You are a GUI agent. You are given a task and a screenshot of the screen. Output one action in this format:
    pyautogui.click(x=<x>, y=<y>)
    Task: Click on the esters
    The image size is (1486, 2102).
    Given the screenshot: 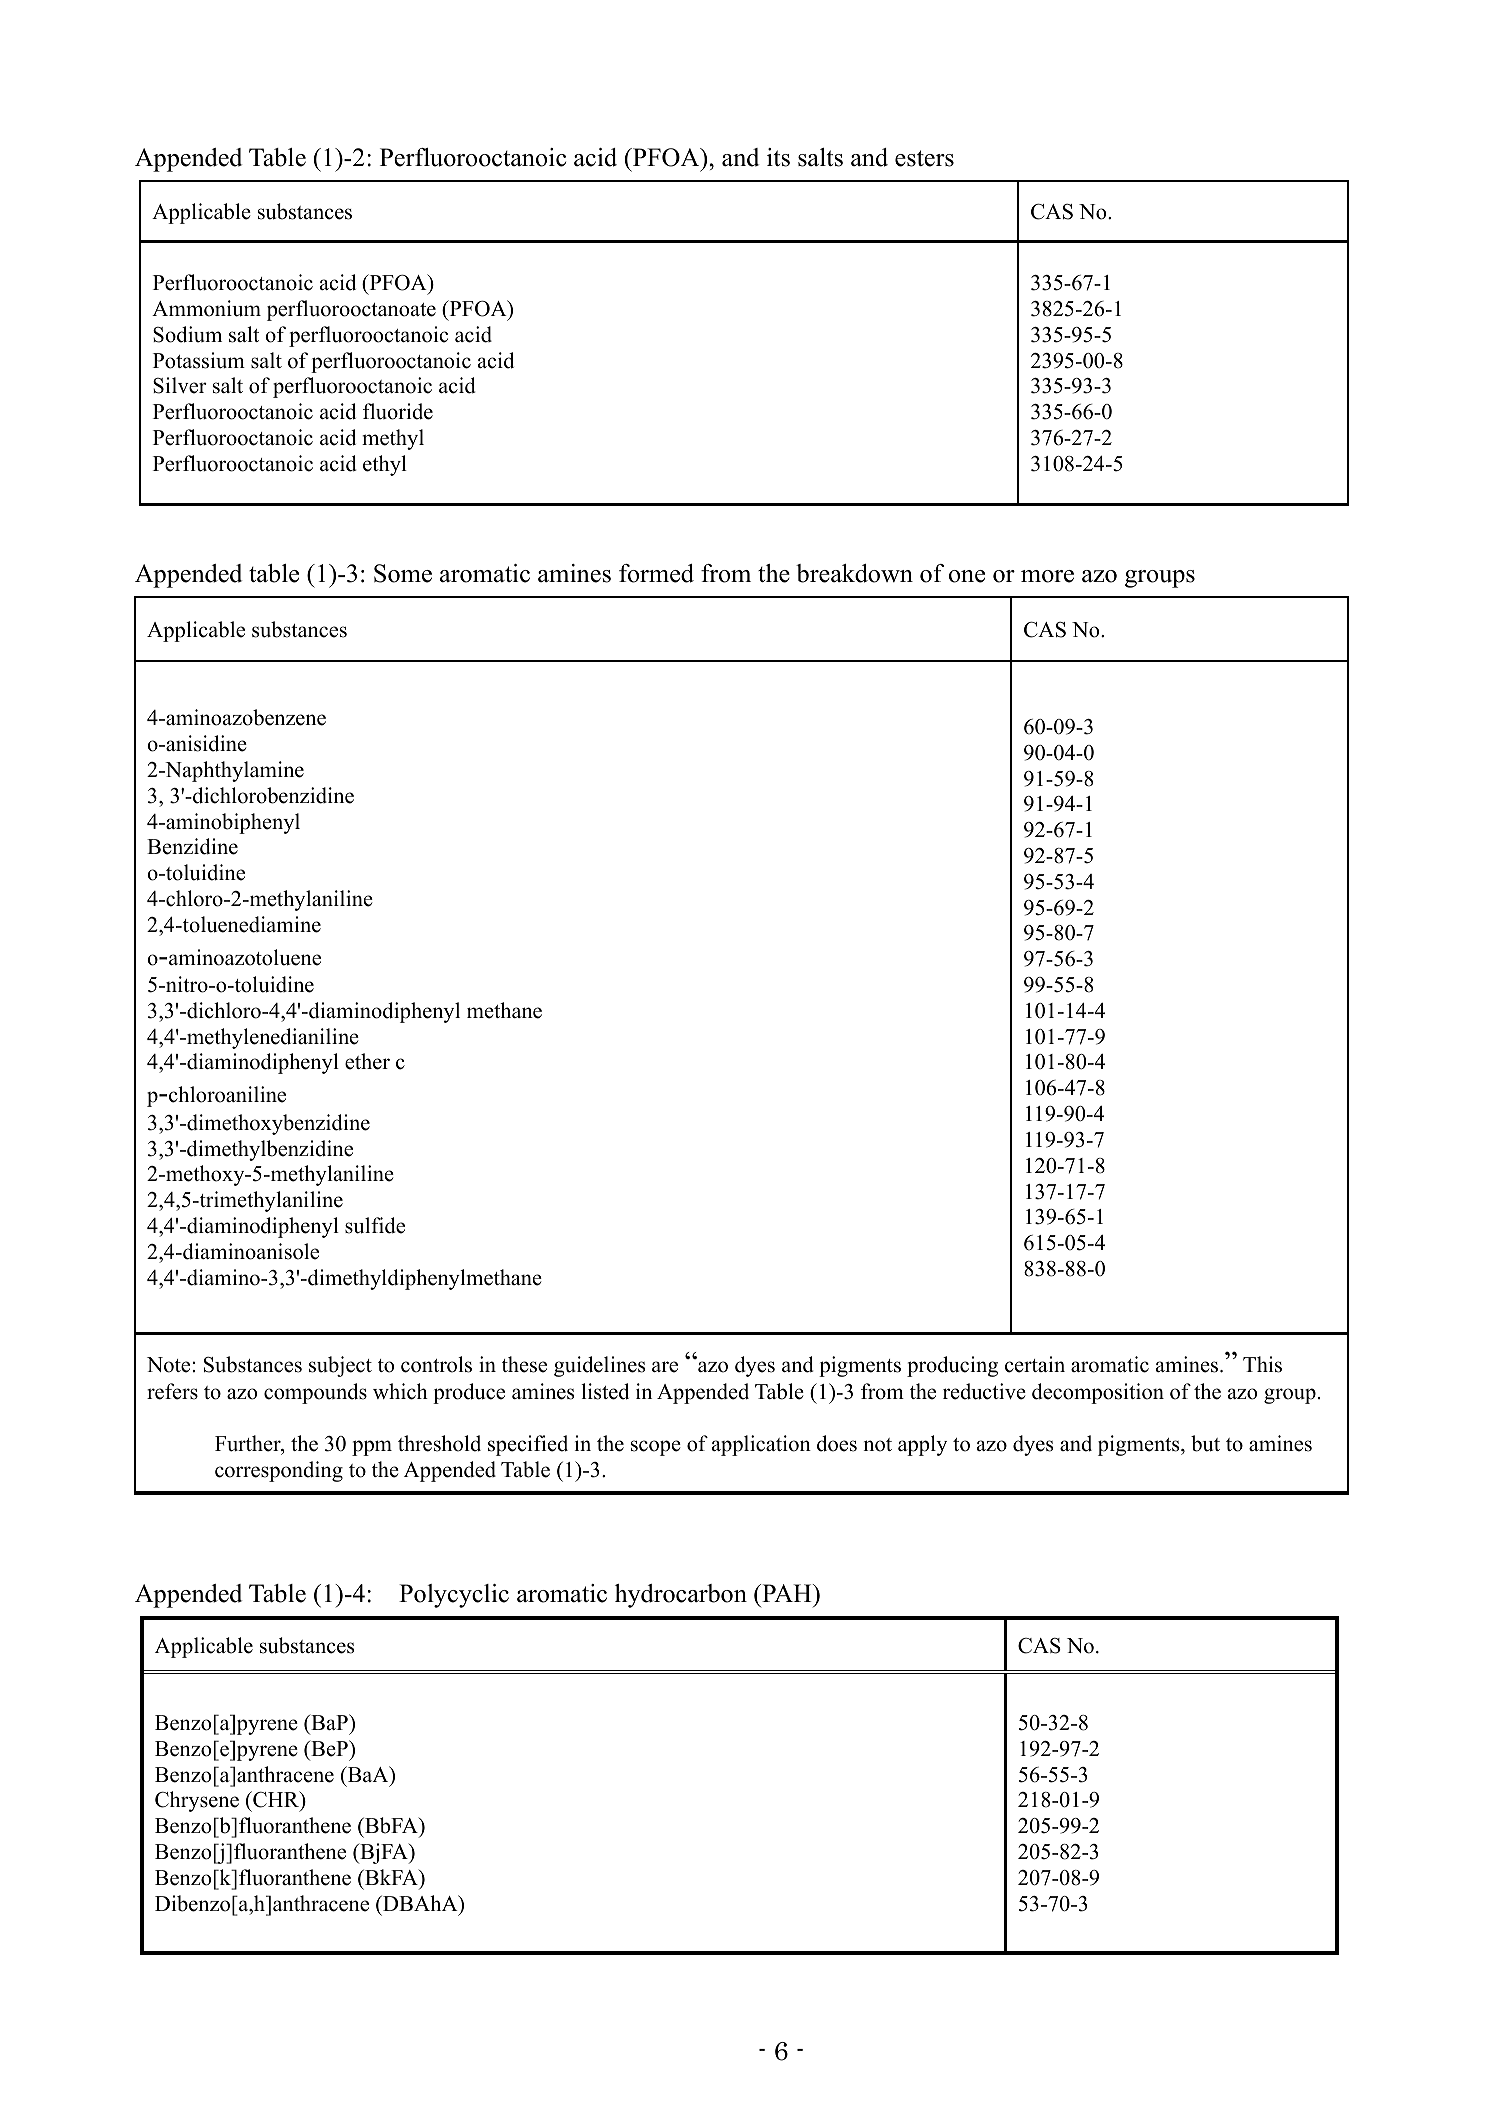 What is the action you would take?
    pyautogui.click(x=924, y=158)
